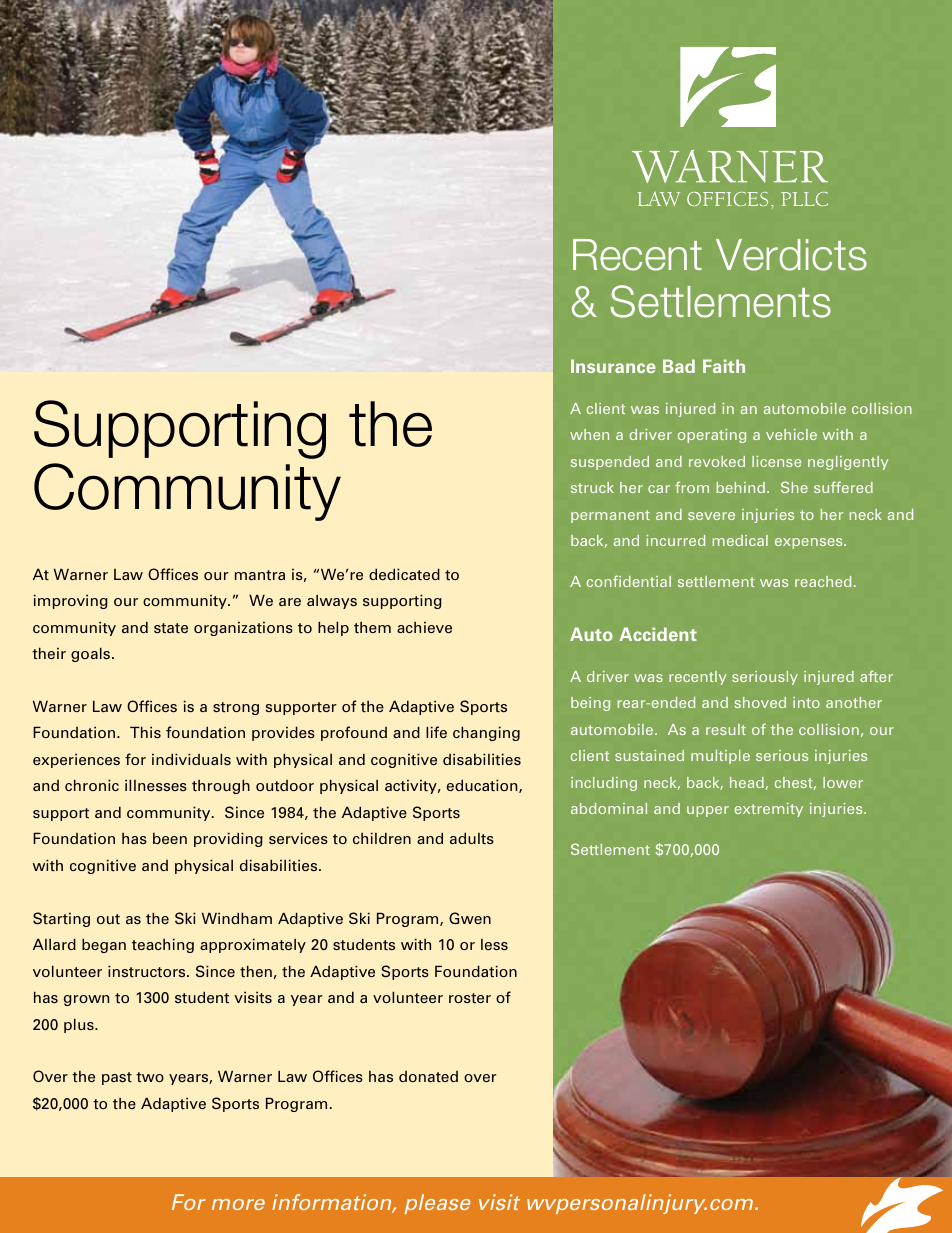  I want to click on more, so click(238, 1204).
